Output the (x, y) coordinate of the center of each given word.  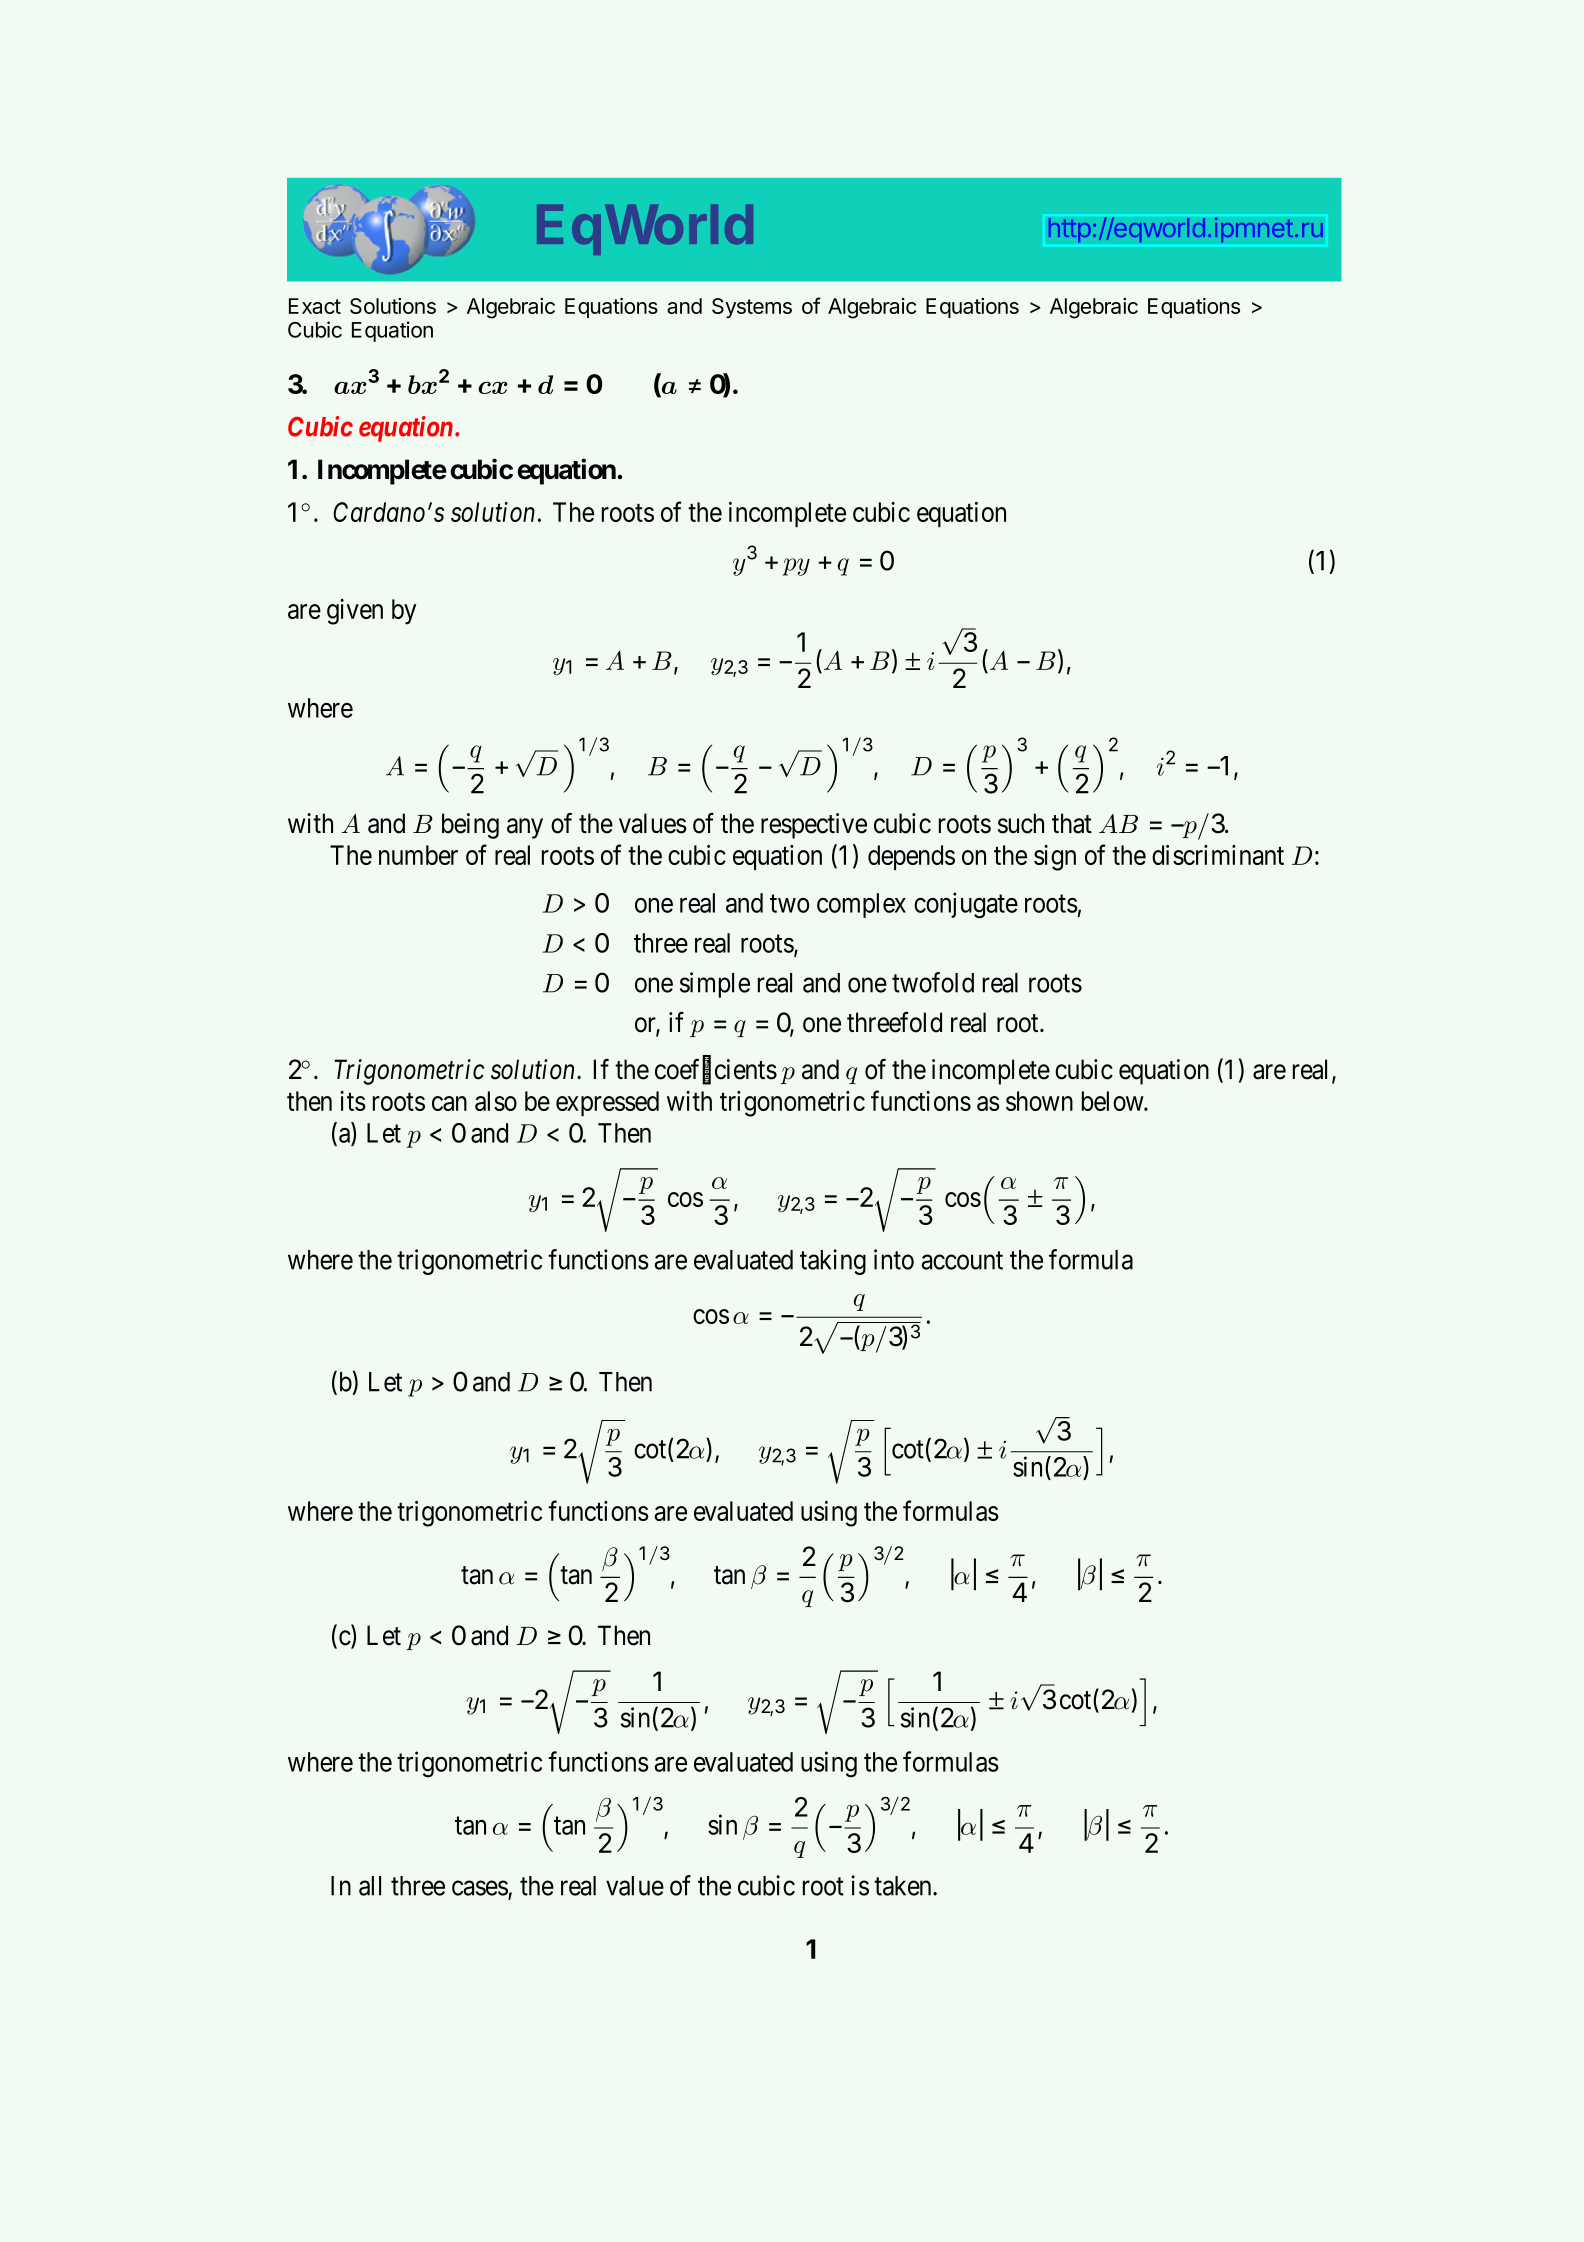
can (449, 1103)
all (370, 1886)
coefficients (716, 1070)
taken (904, 1886)
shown (1039, 1101)
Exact (315, 306)
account (962, 1260)
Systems (752, 308)
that (1072, 823)
